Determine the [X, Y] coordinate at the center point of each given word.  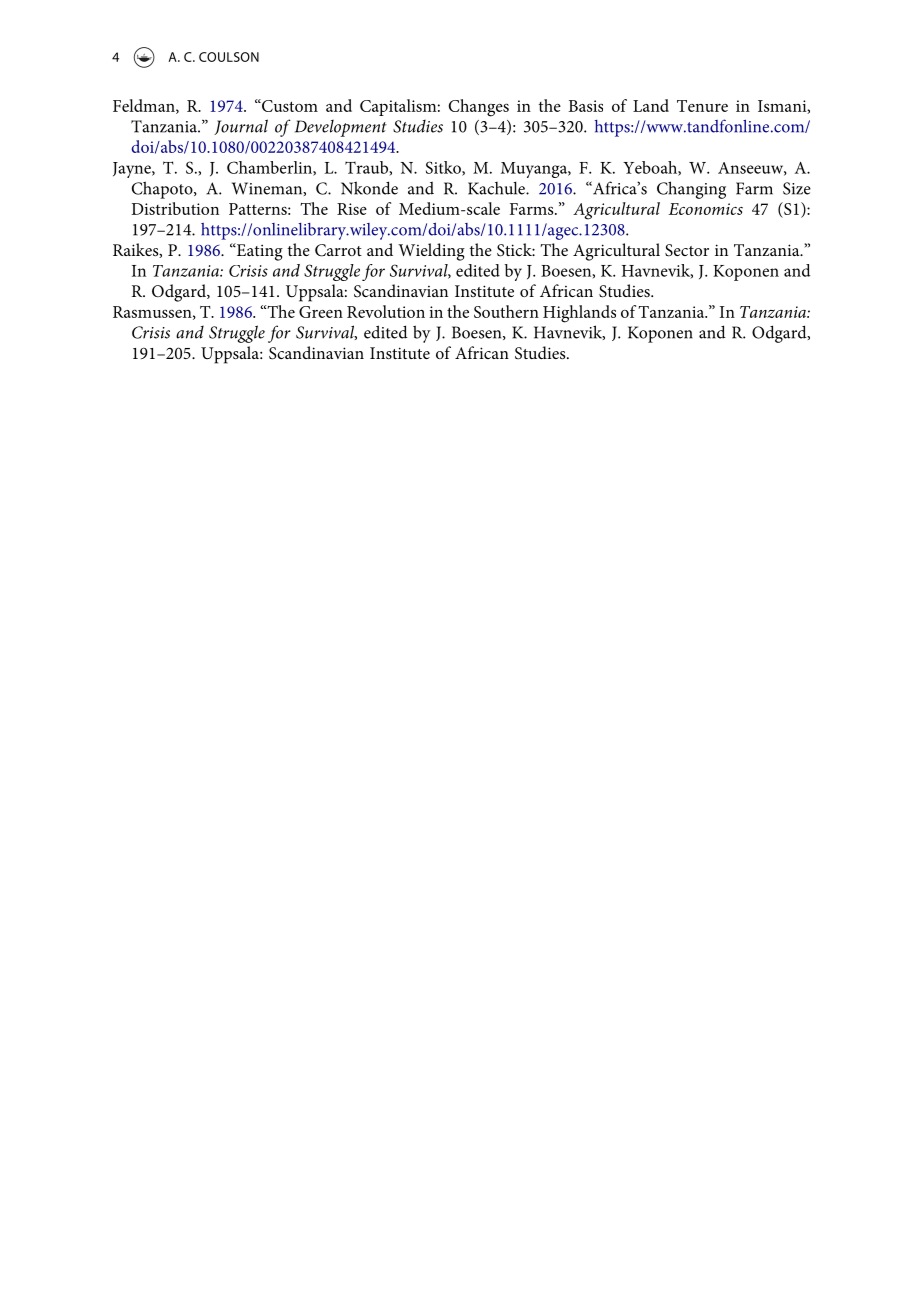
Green [321, 312]
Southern [506, 311]
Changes [479, 108]
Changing [691, 190]
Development [341, 128]
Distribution [175, 208]
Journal [241, 127]
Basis [586, 106]
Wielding [431, 252]
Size [797, 188]
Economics [705, 209]
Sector [687, 250]
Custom [289, 105]
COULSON [229, 57]
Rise [352, 209]
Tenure [702, 106]
